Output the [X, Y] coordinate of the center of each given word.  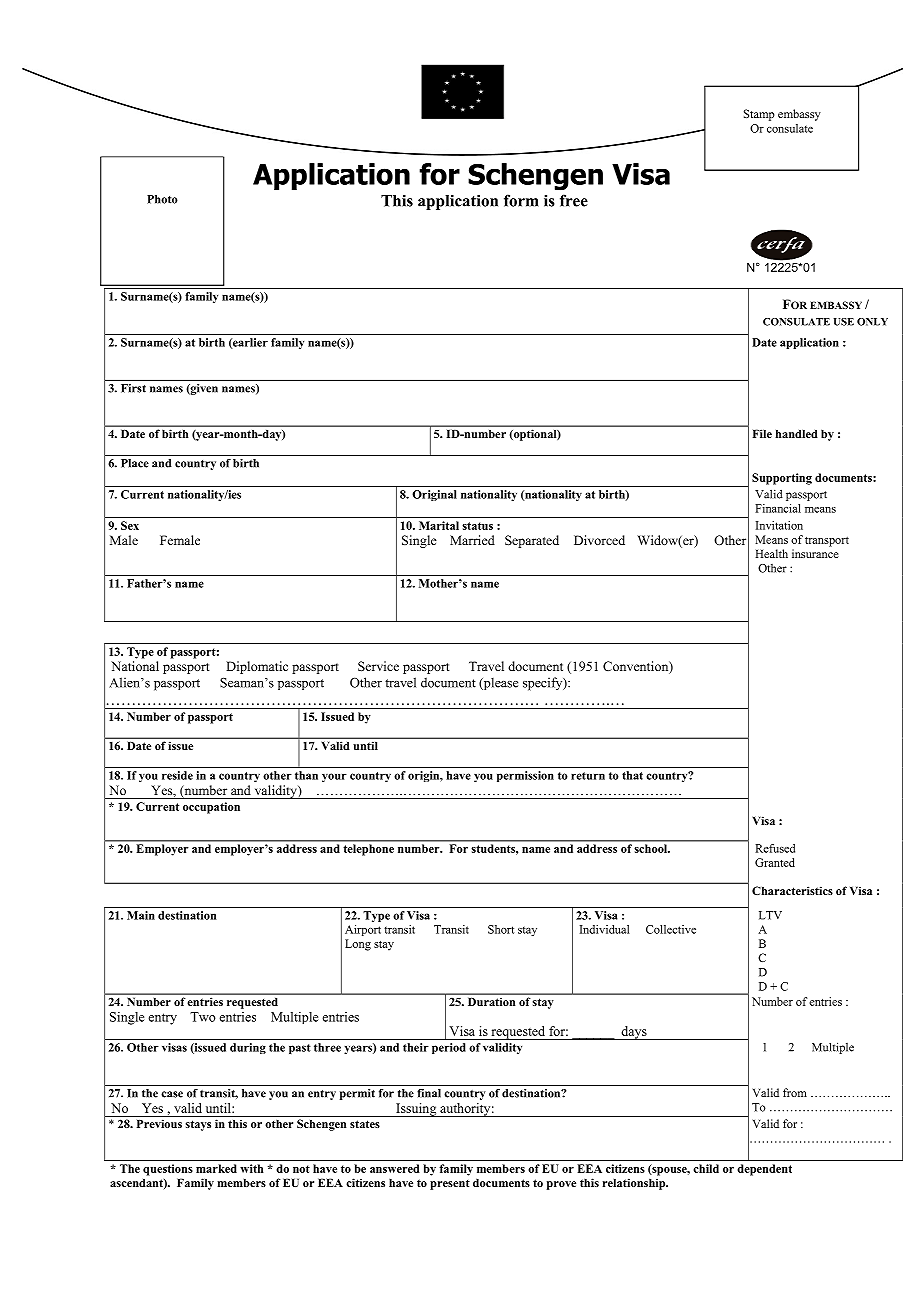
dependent [765, 1170]
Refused [775, 848]
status [477, 526]
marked [216, 1168]
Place [135, 463]
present [450, 1184]
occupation [211, 808]
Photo [162, 199]
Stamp [759, 115]
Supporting [782, 479]
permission [525, 776]
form [521, 200]
